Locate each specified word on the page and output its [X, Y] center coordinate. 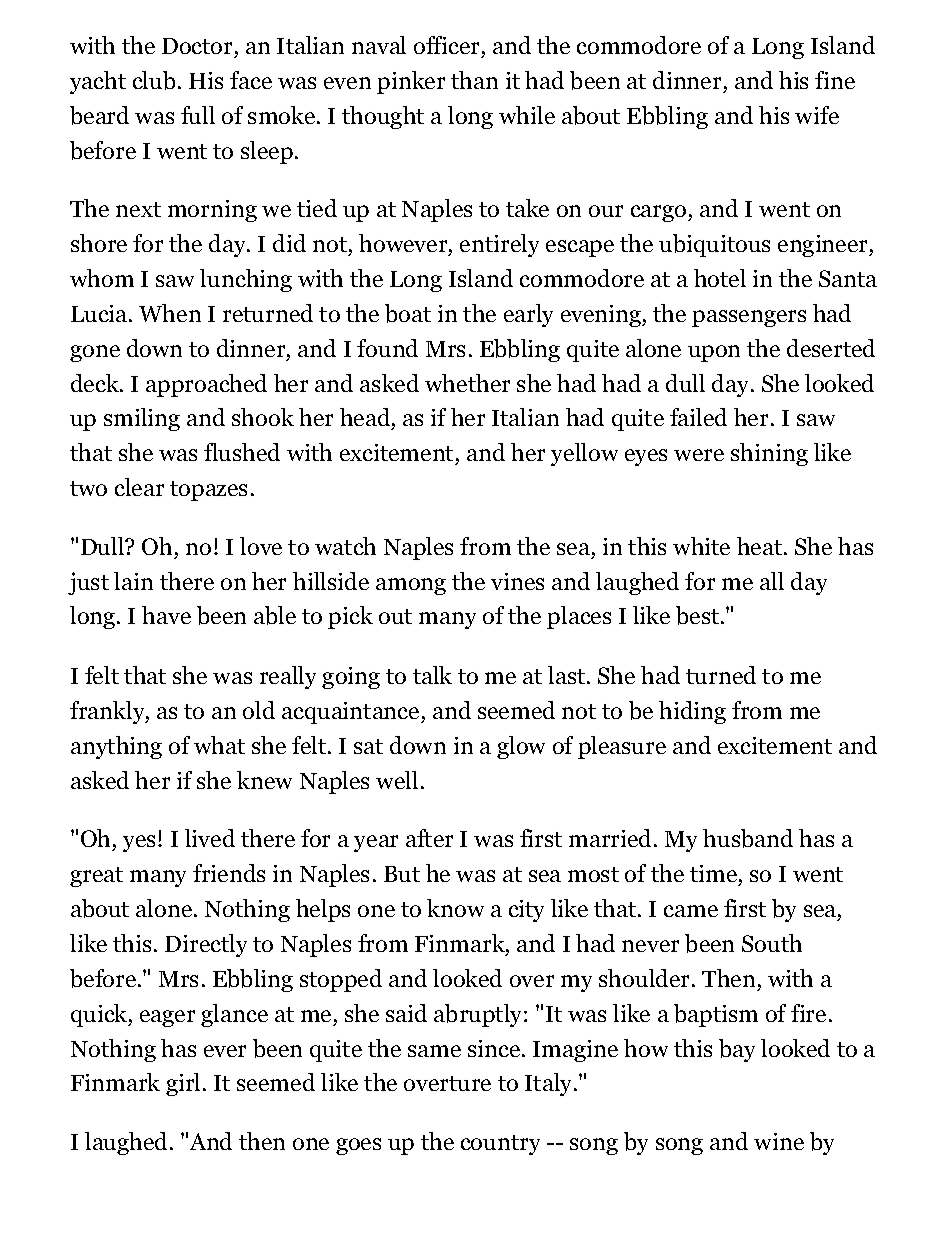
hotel [720, 278]
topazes [208, 491]
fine [835, 80]
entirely [499, 245]
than [474, 80]
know [455, 908]
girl [183, 1084]
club [154, 80]
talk [432, 675]
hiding [692, 712]
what [219, 745]
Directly [206, 945]
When [170, 313]
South [772, 943]
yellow [584, 454]
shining [769, 454]
